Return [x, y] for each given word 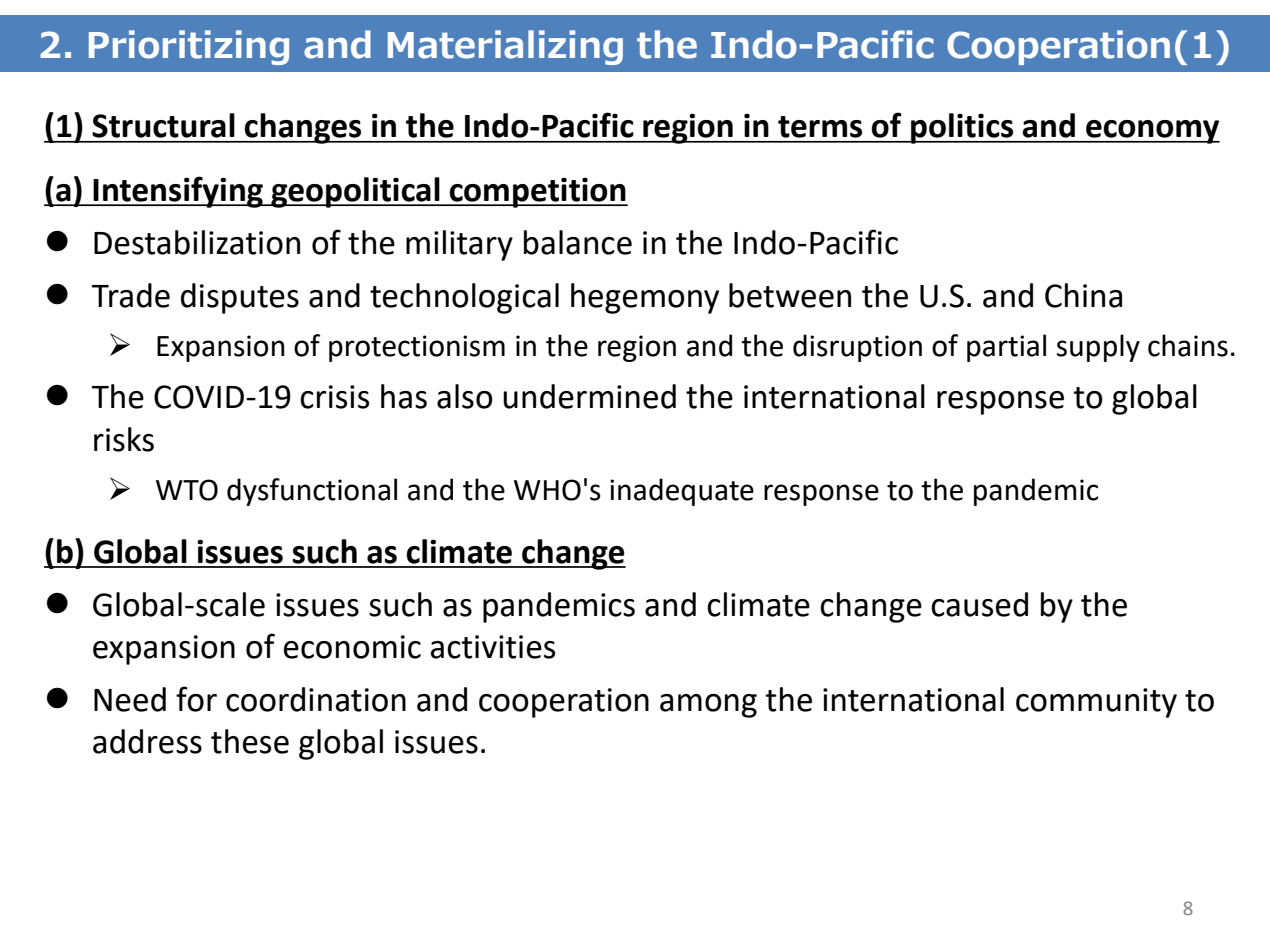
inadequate [682, 492]
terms [820, 127]
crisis [334, 397]
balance [578, 242]
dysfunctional [312, 492]
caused [979, 604]
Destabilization [197, 242]
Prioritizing [189, 47]
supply [1098, 348]
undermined [589, 396]
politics [962, 128]
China [1083, 295]
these [250, 741]
